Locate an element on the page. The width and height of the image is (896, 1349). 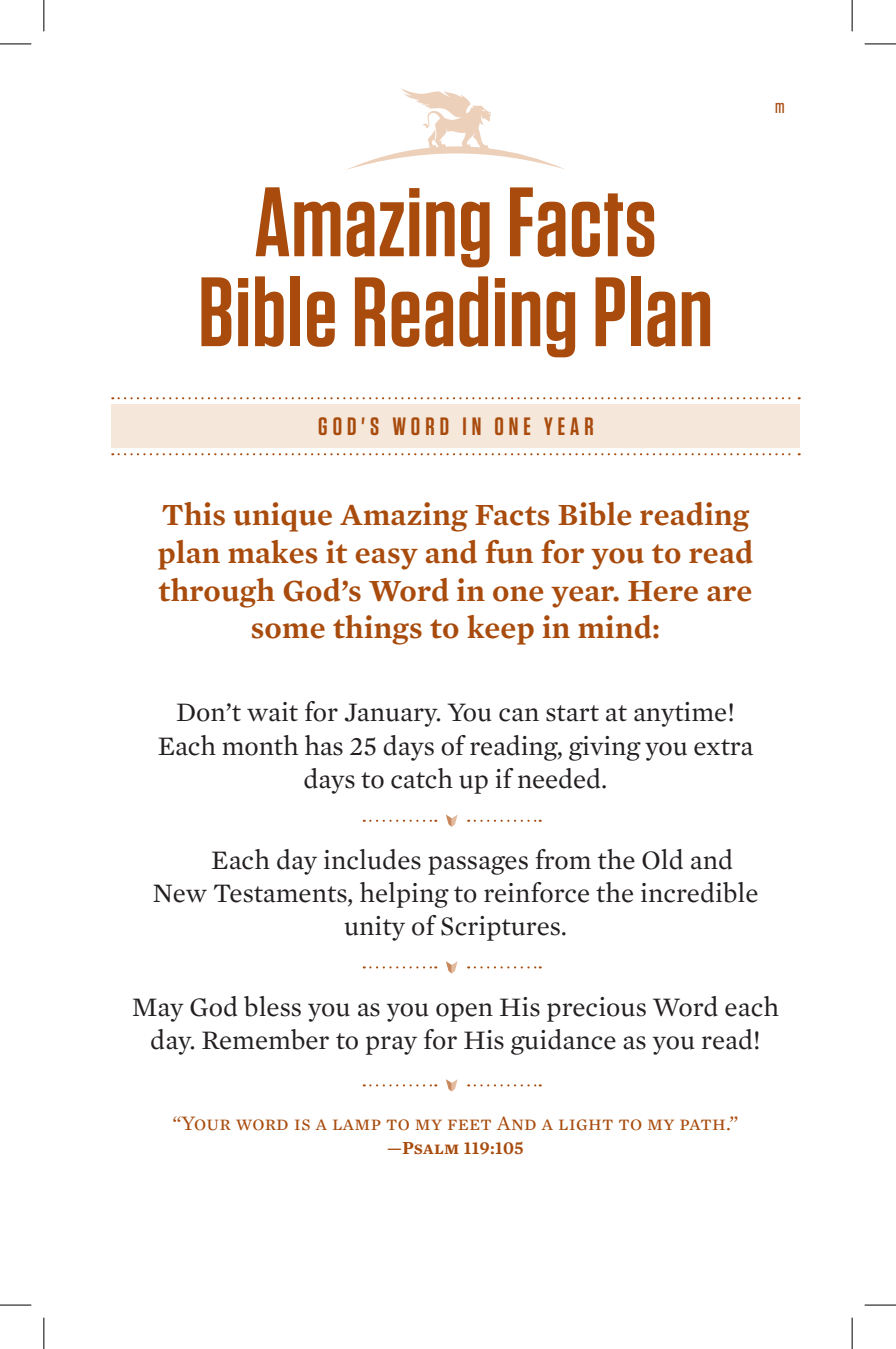
precious is located at coordinates (596, 1009).
